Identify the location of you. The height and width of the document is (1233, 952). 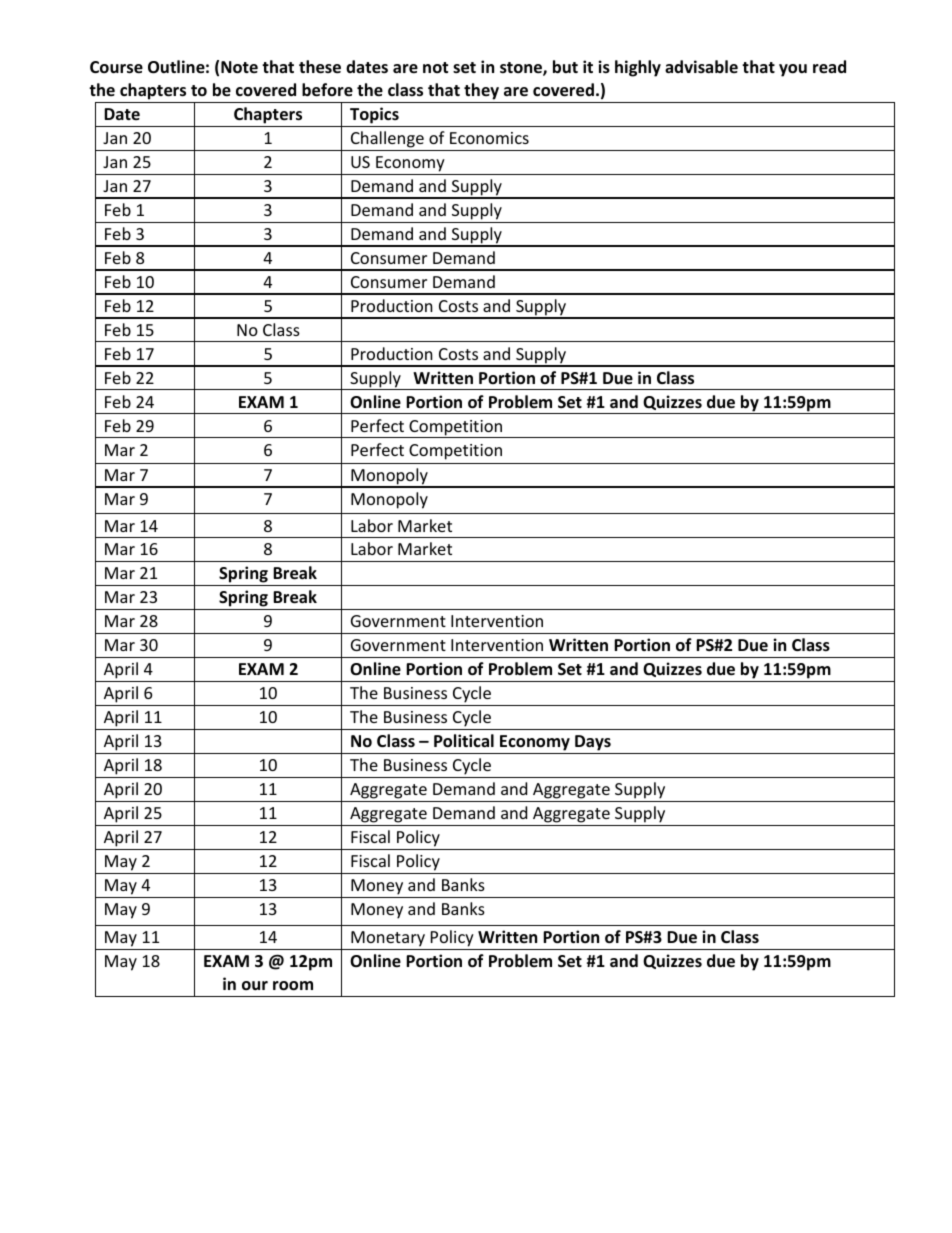
(793, 70).
